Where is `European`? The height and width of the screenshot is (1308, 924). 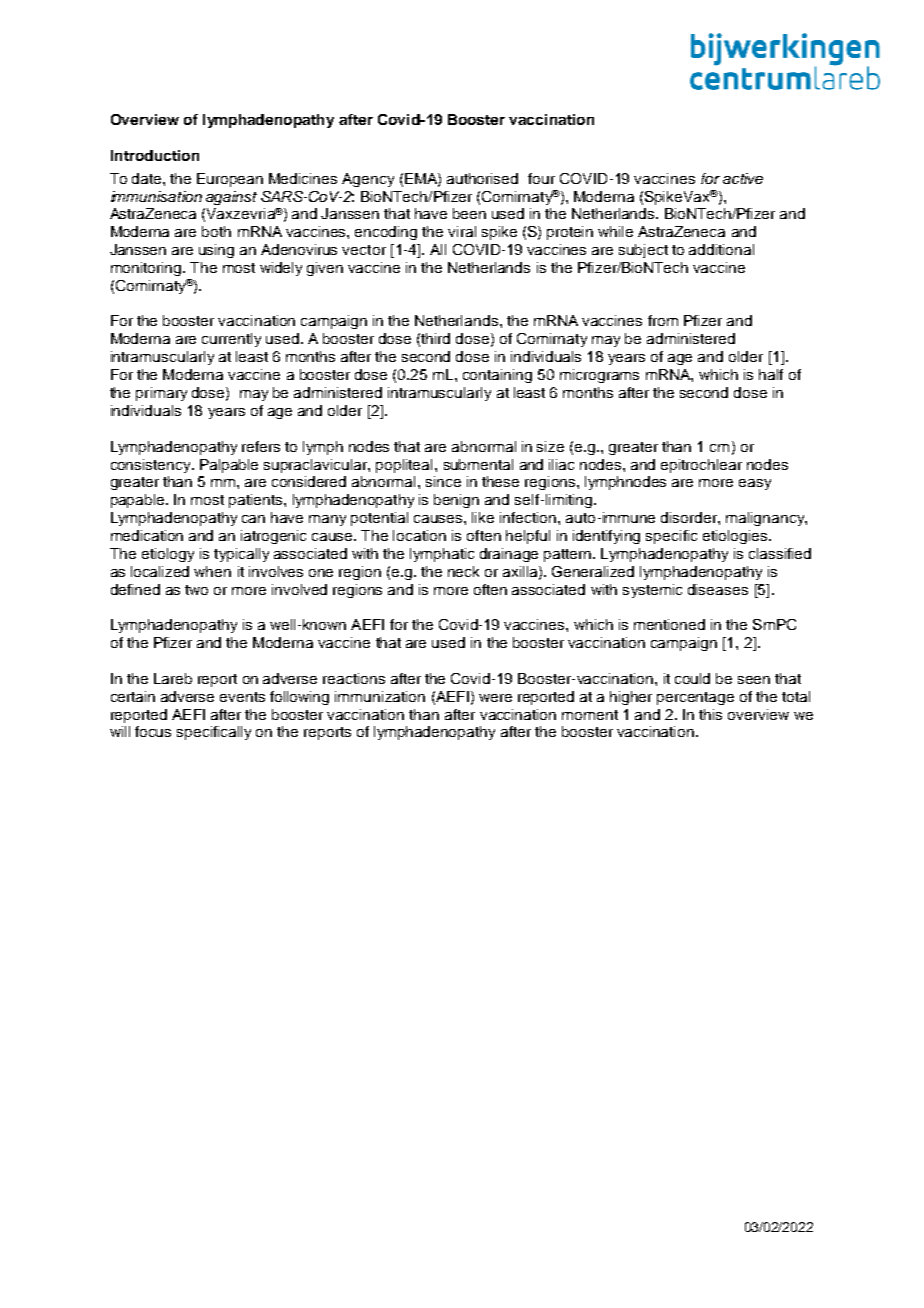 European is located at coordinates (230, 180).
